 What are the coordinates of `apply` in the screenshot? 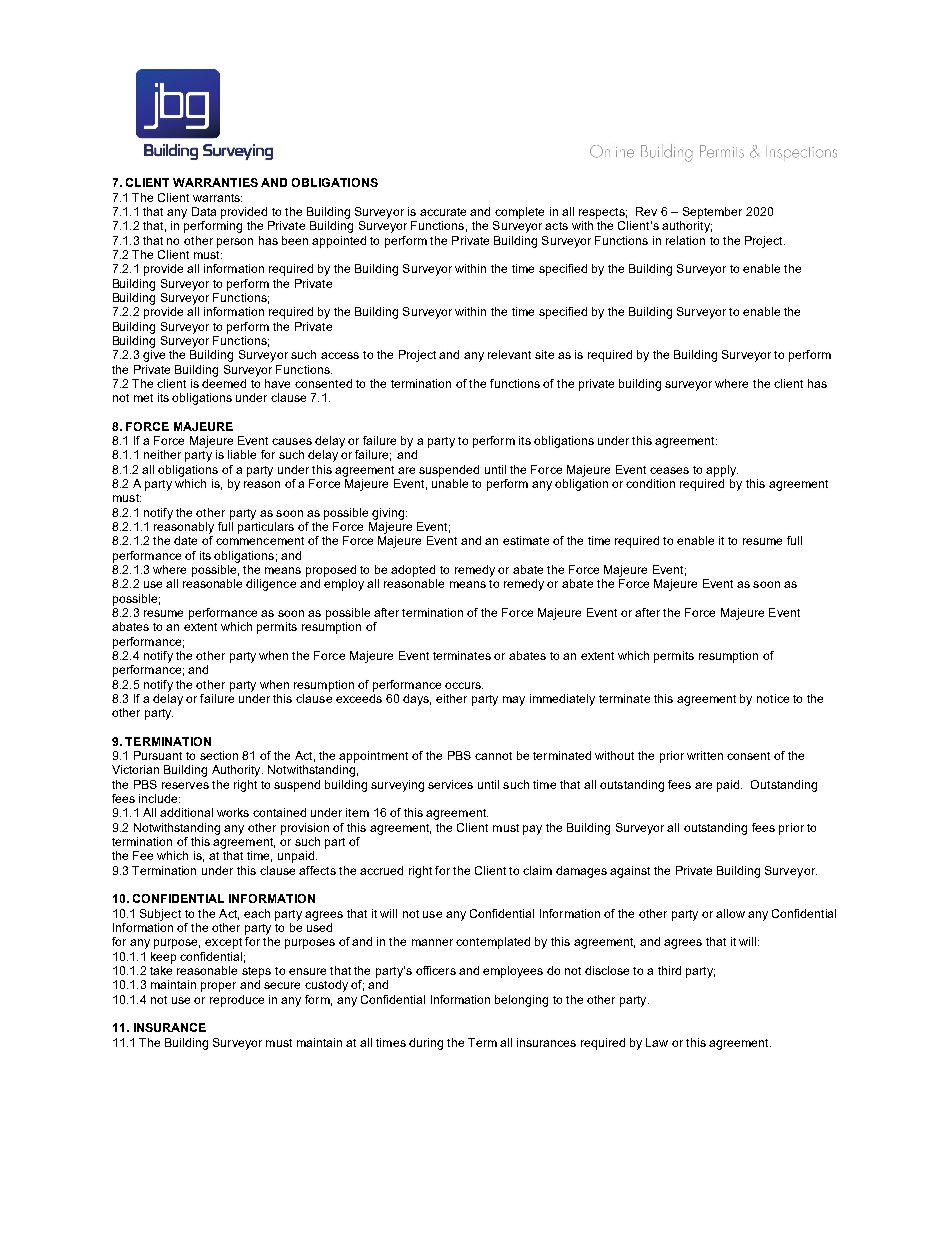 It's located at (722, 471).
